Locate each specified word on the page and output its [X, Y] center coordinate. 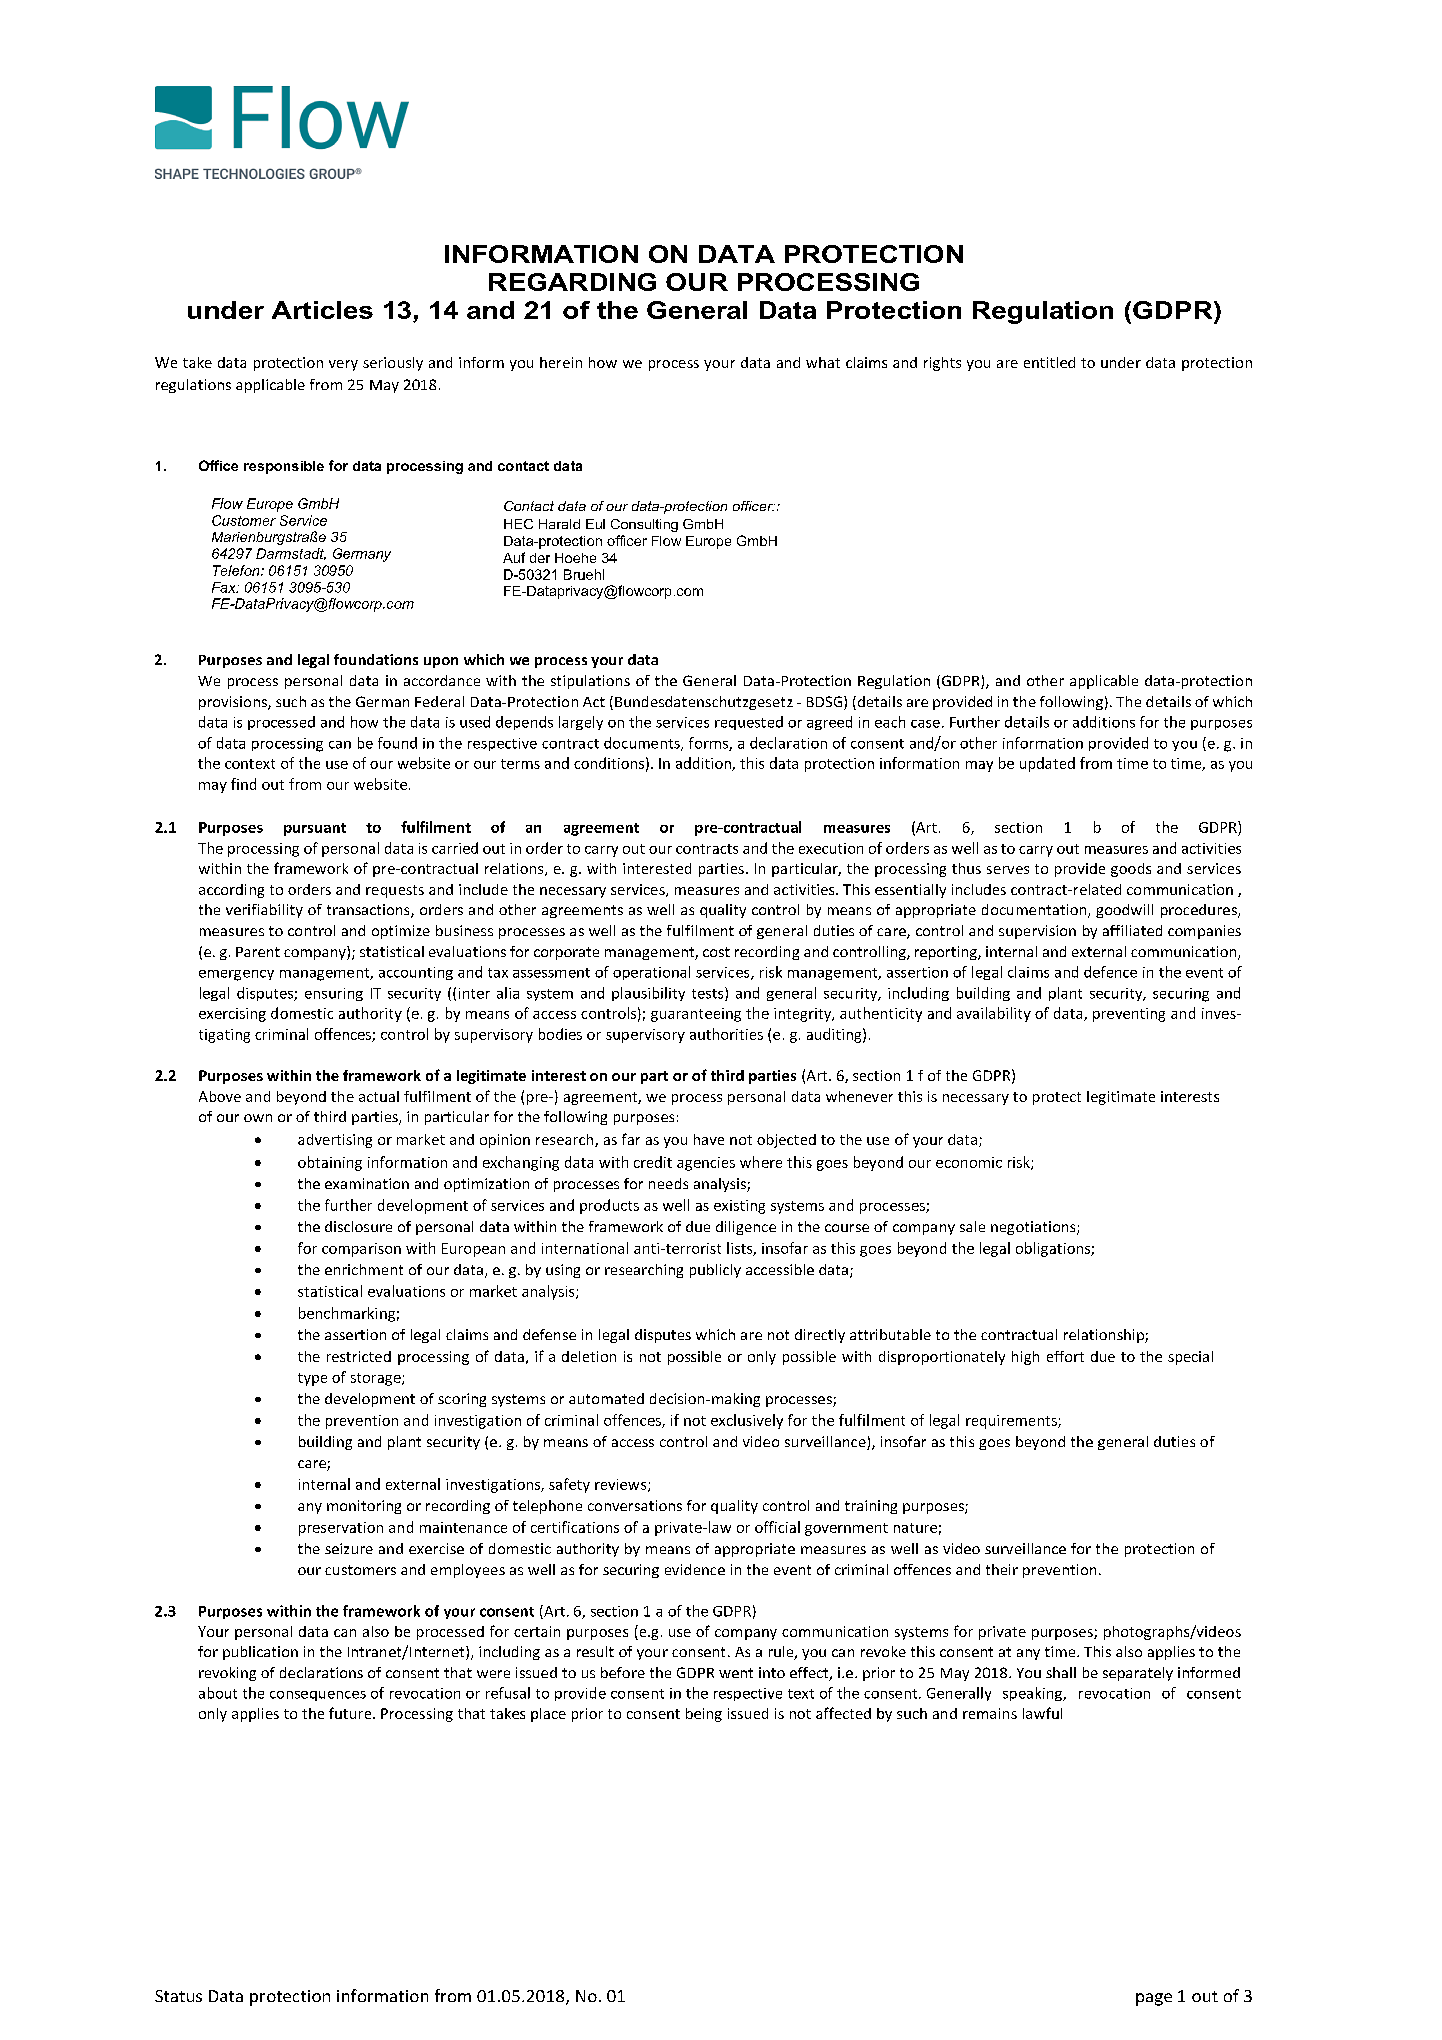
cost [716, 952]
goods [1131, 870]
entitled [1049, 362]
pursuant [315, 829]
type [312, 1379]
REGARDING [572, 282]
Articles [322, 310]
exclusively [747, 1421]
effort [1065, 1356]
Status [178, 1996]
